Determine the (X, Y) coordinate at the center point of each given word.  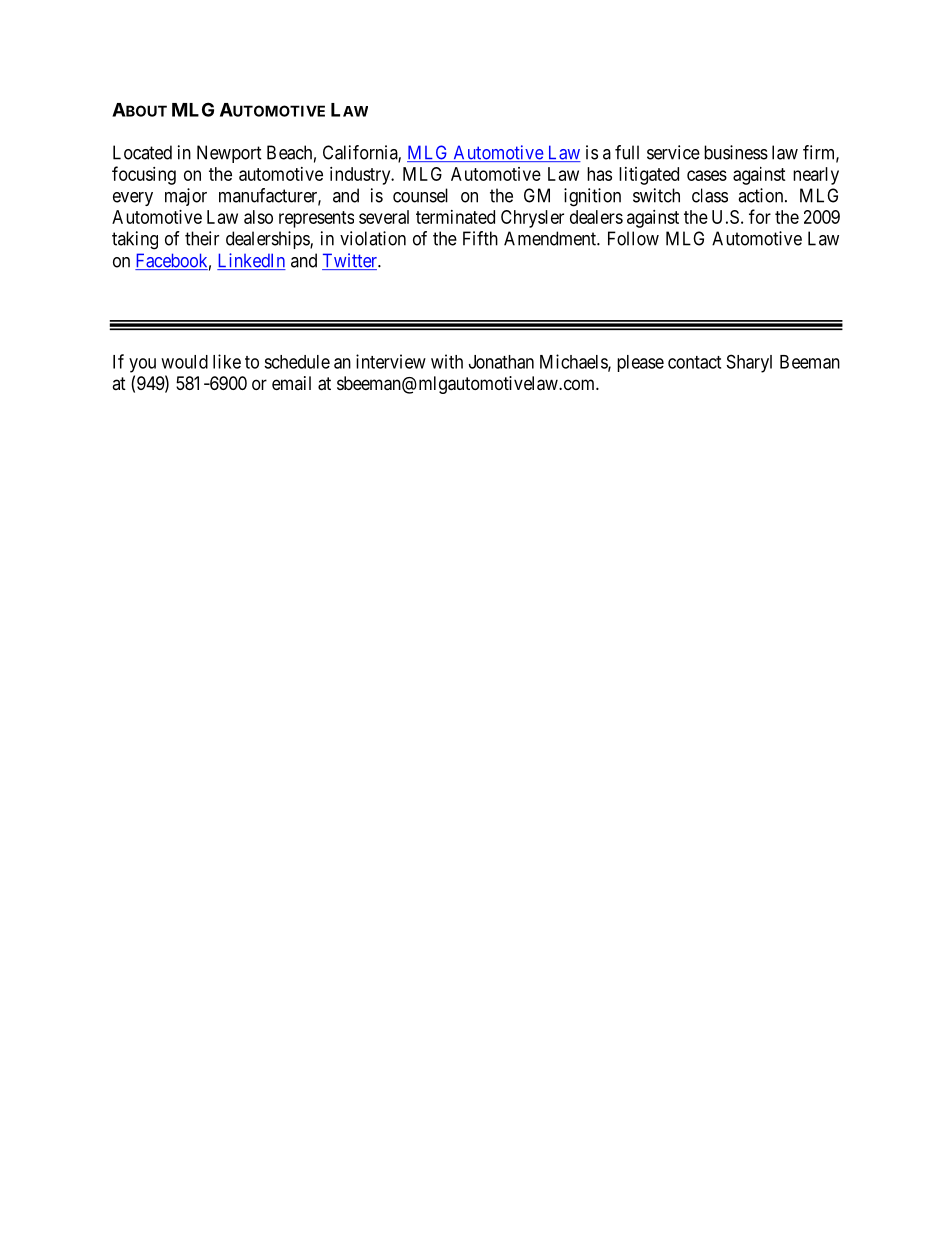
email (291, 383)
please (640, 363)
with (447, 361)
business (736, 152)
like (227, 361)
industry (361, 176)
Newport (229, 154)
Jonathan (501, 362)
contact (694, 362)
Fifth (480, 238)
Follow (633, 238)
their (202, 238)
